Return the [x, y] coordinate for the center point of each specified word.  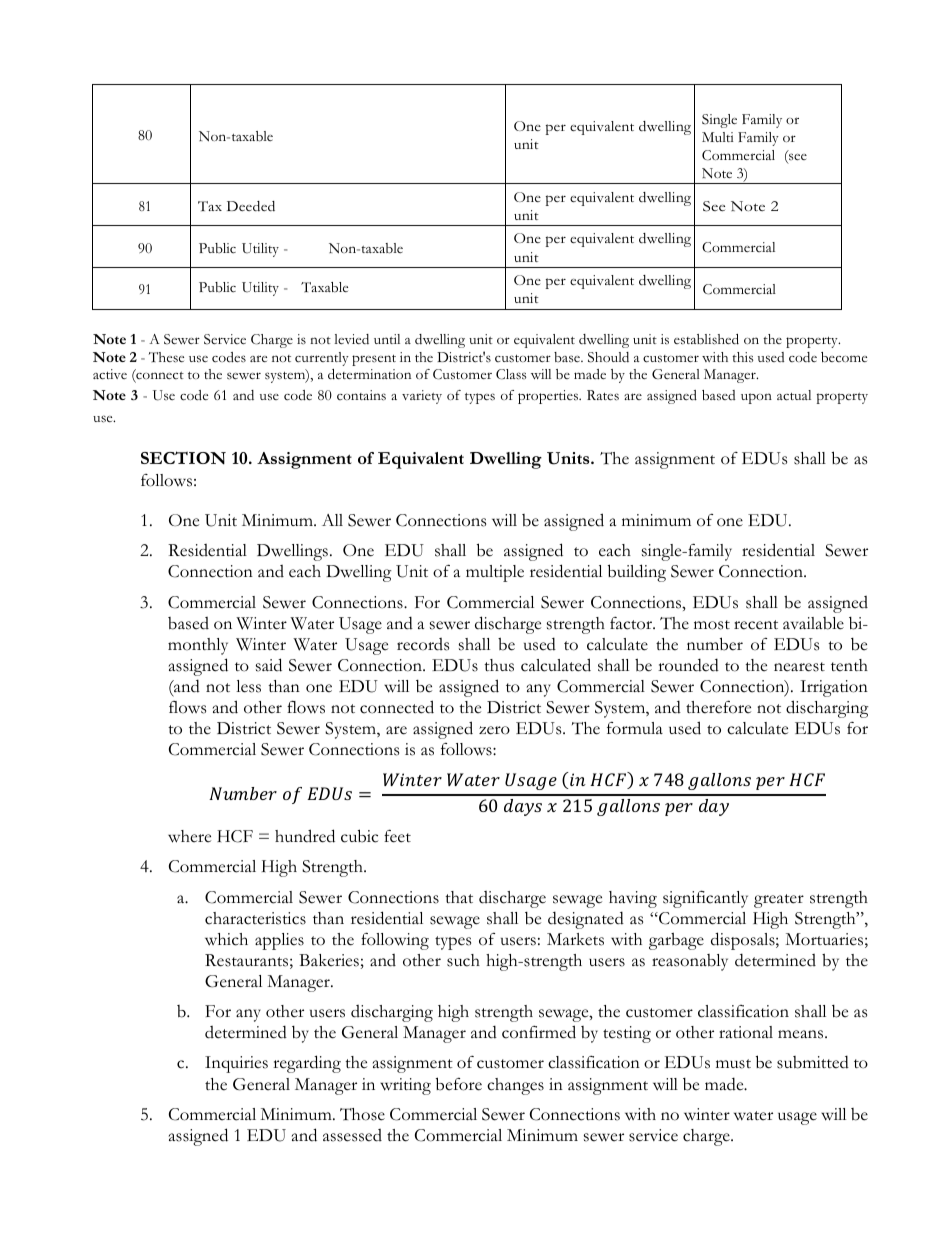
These [166, 357]
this [743, 357]
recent [756, 625]
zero [494, 730]
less [248, 686]
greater [779, 901]
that [459, 897]
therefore [718, 707]
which [226, 939]
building [637, 573]
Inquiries [236, 1064]
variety [422, 397]
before [459, 1084]
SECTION [183, 458]
